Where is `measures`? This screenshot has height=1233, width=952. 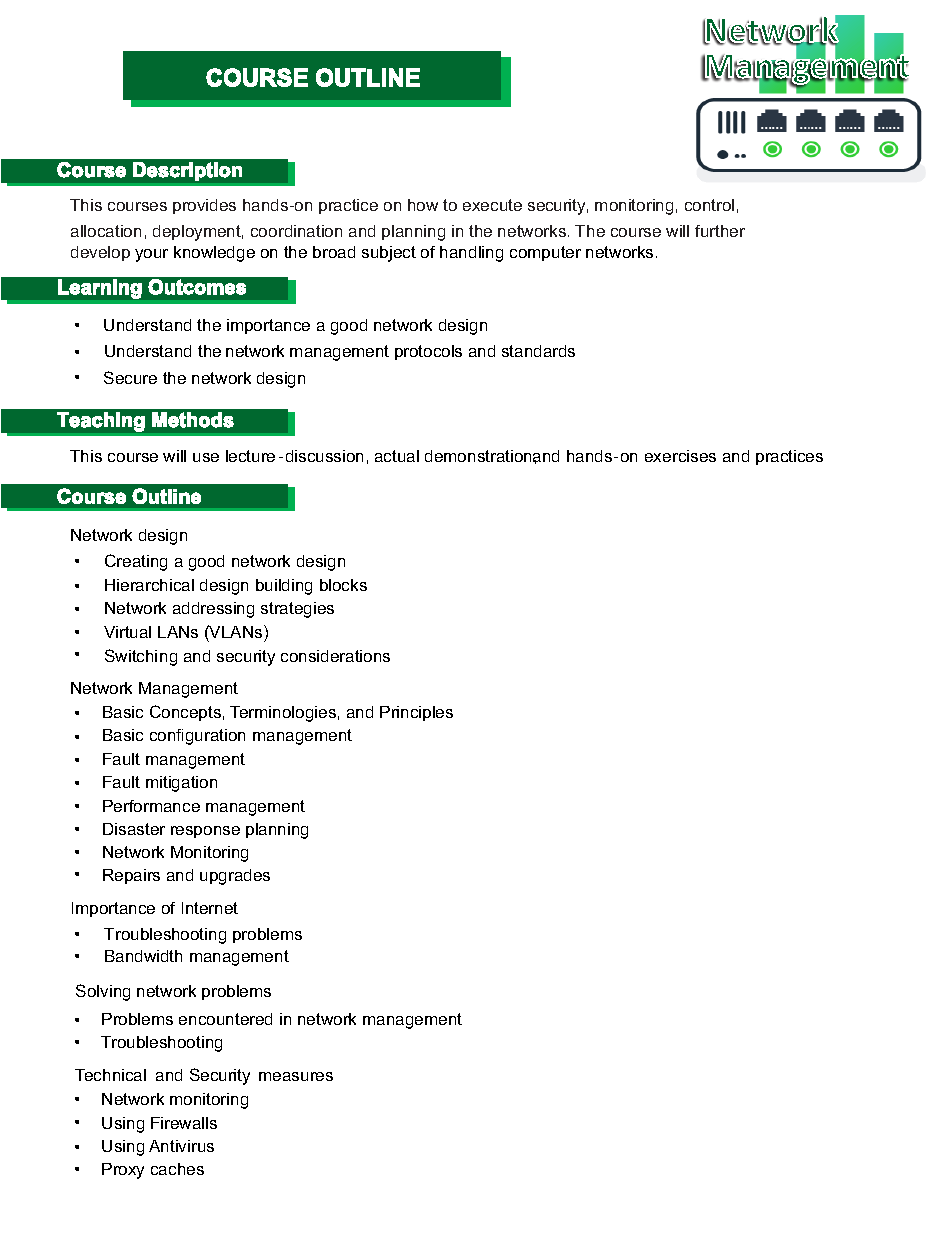 measures is located at coordinates (296, 1076).
